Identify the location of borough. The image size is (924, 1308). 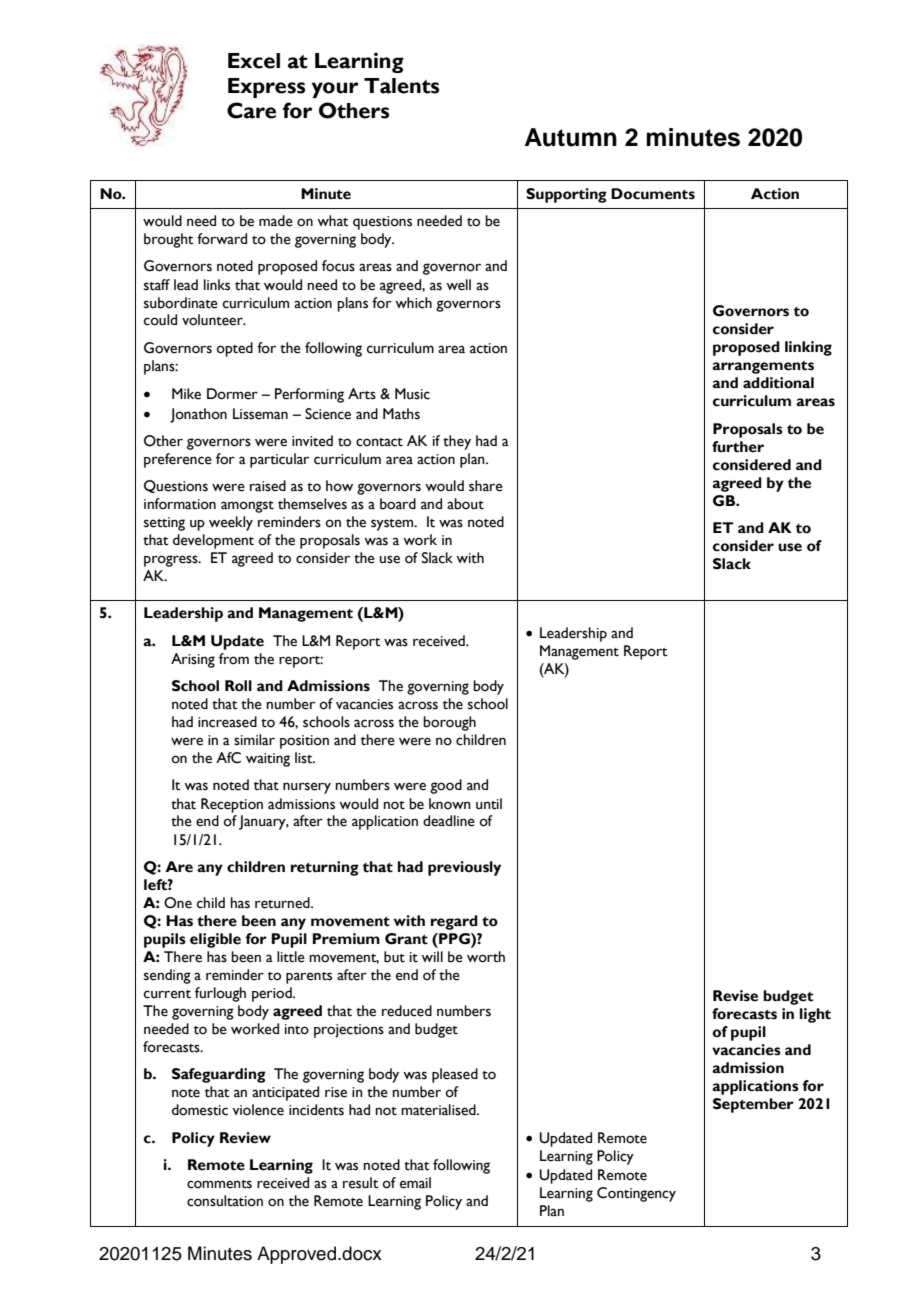
(449, 723).
